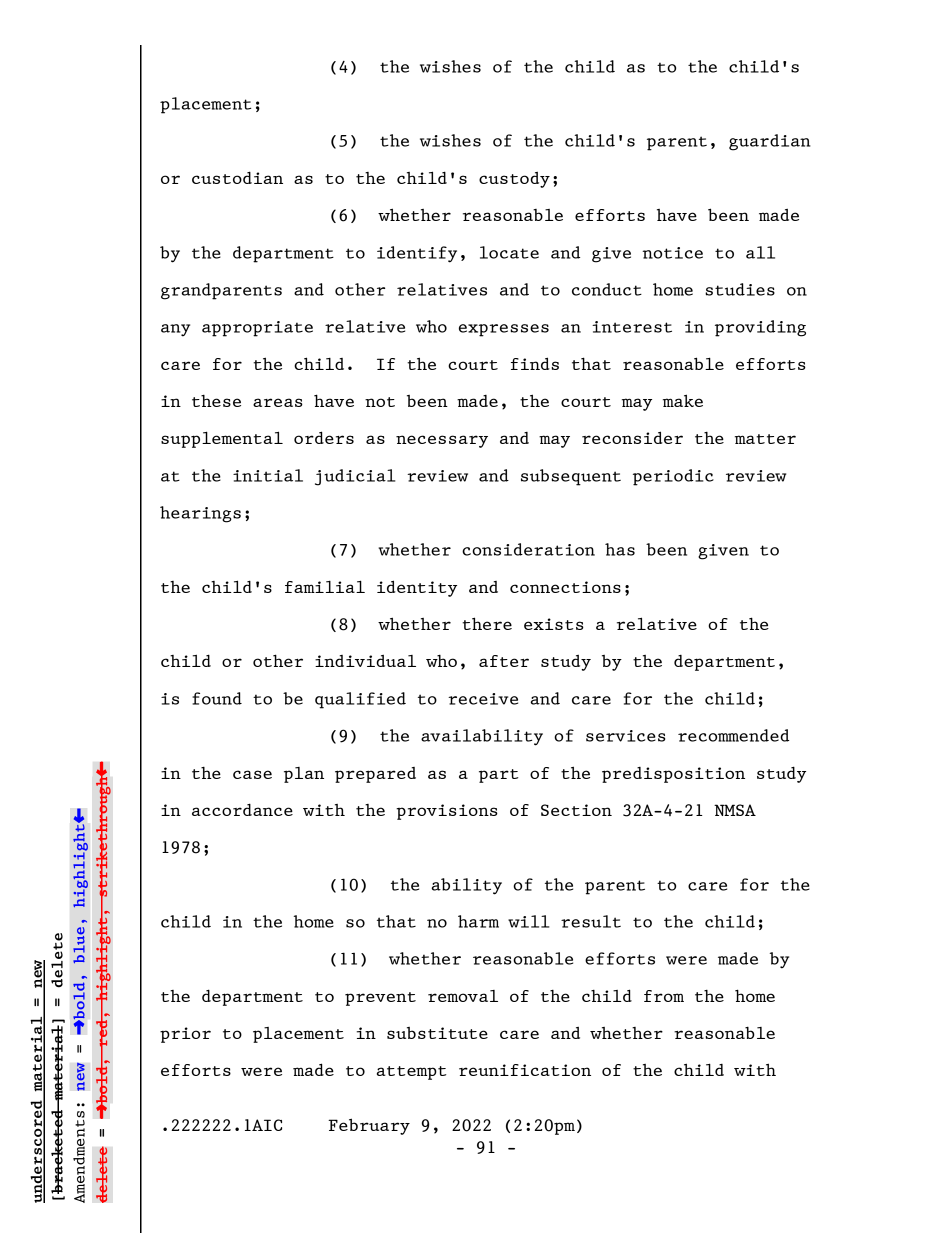 This screenshot has width=952, height=1233. What do you see at coordinates (268, 475) in the screenshot?
I see `initial` at bounding box center [268, 475].
